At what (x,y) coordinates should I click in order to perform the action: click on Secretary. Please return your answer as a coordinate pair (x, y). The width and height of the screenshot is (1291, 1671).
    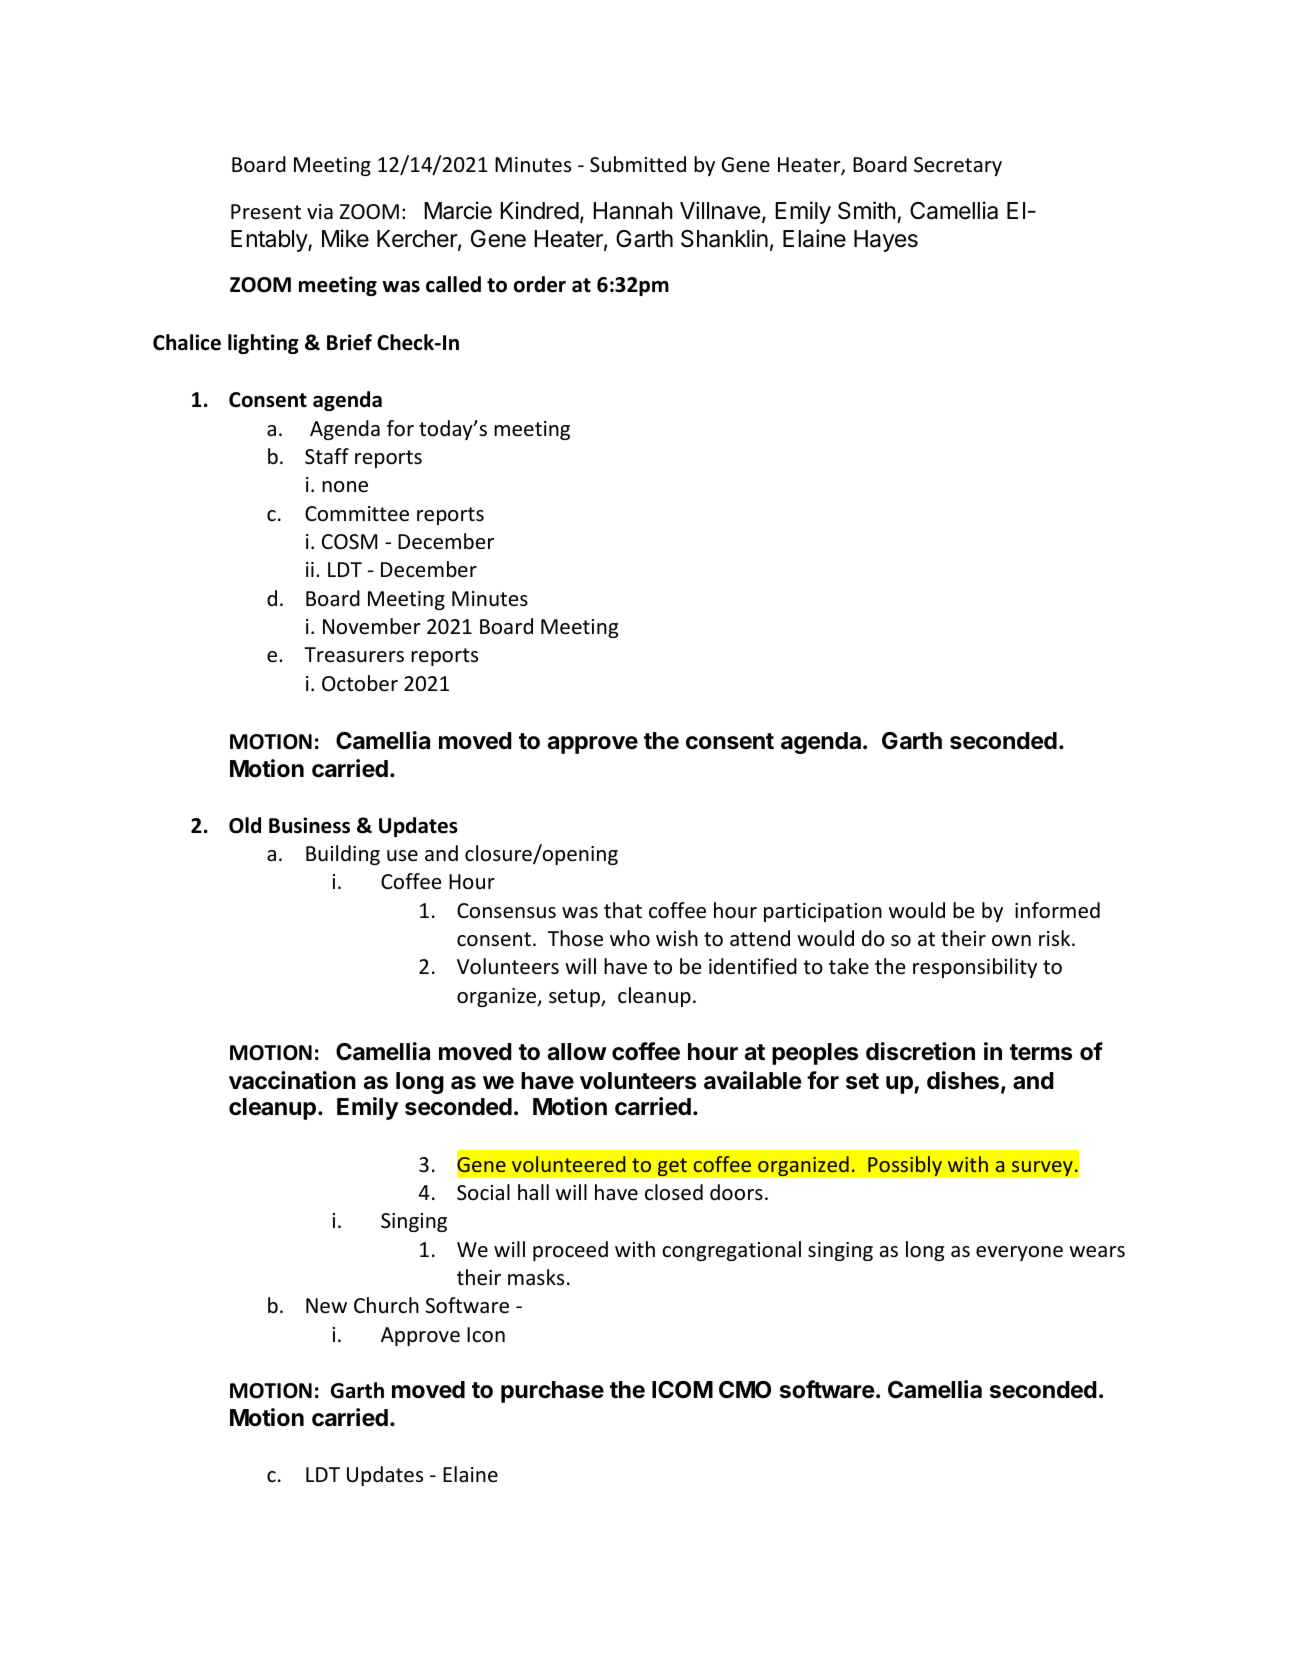
    Looking at the image, I should click on (958, 166).
